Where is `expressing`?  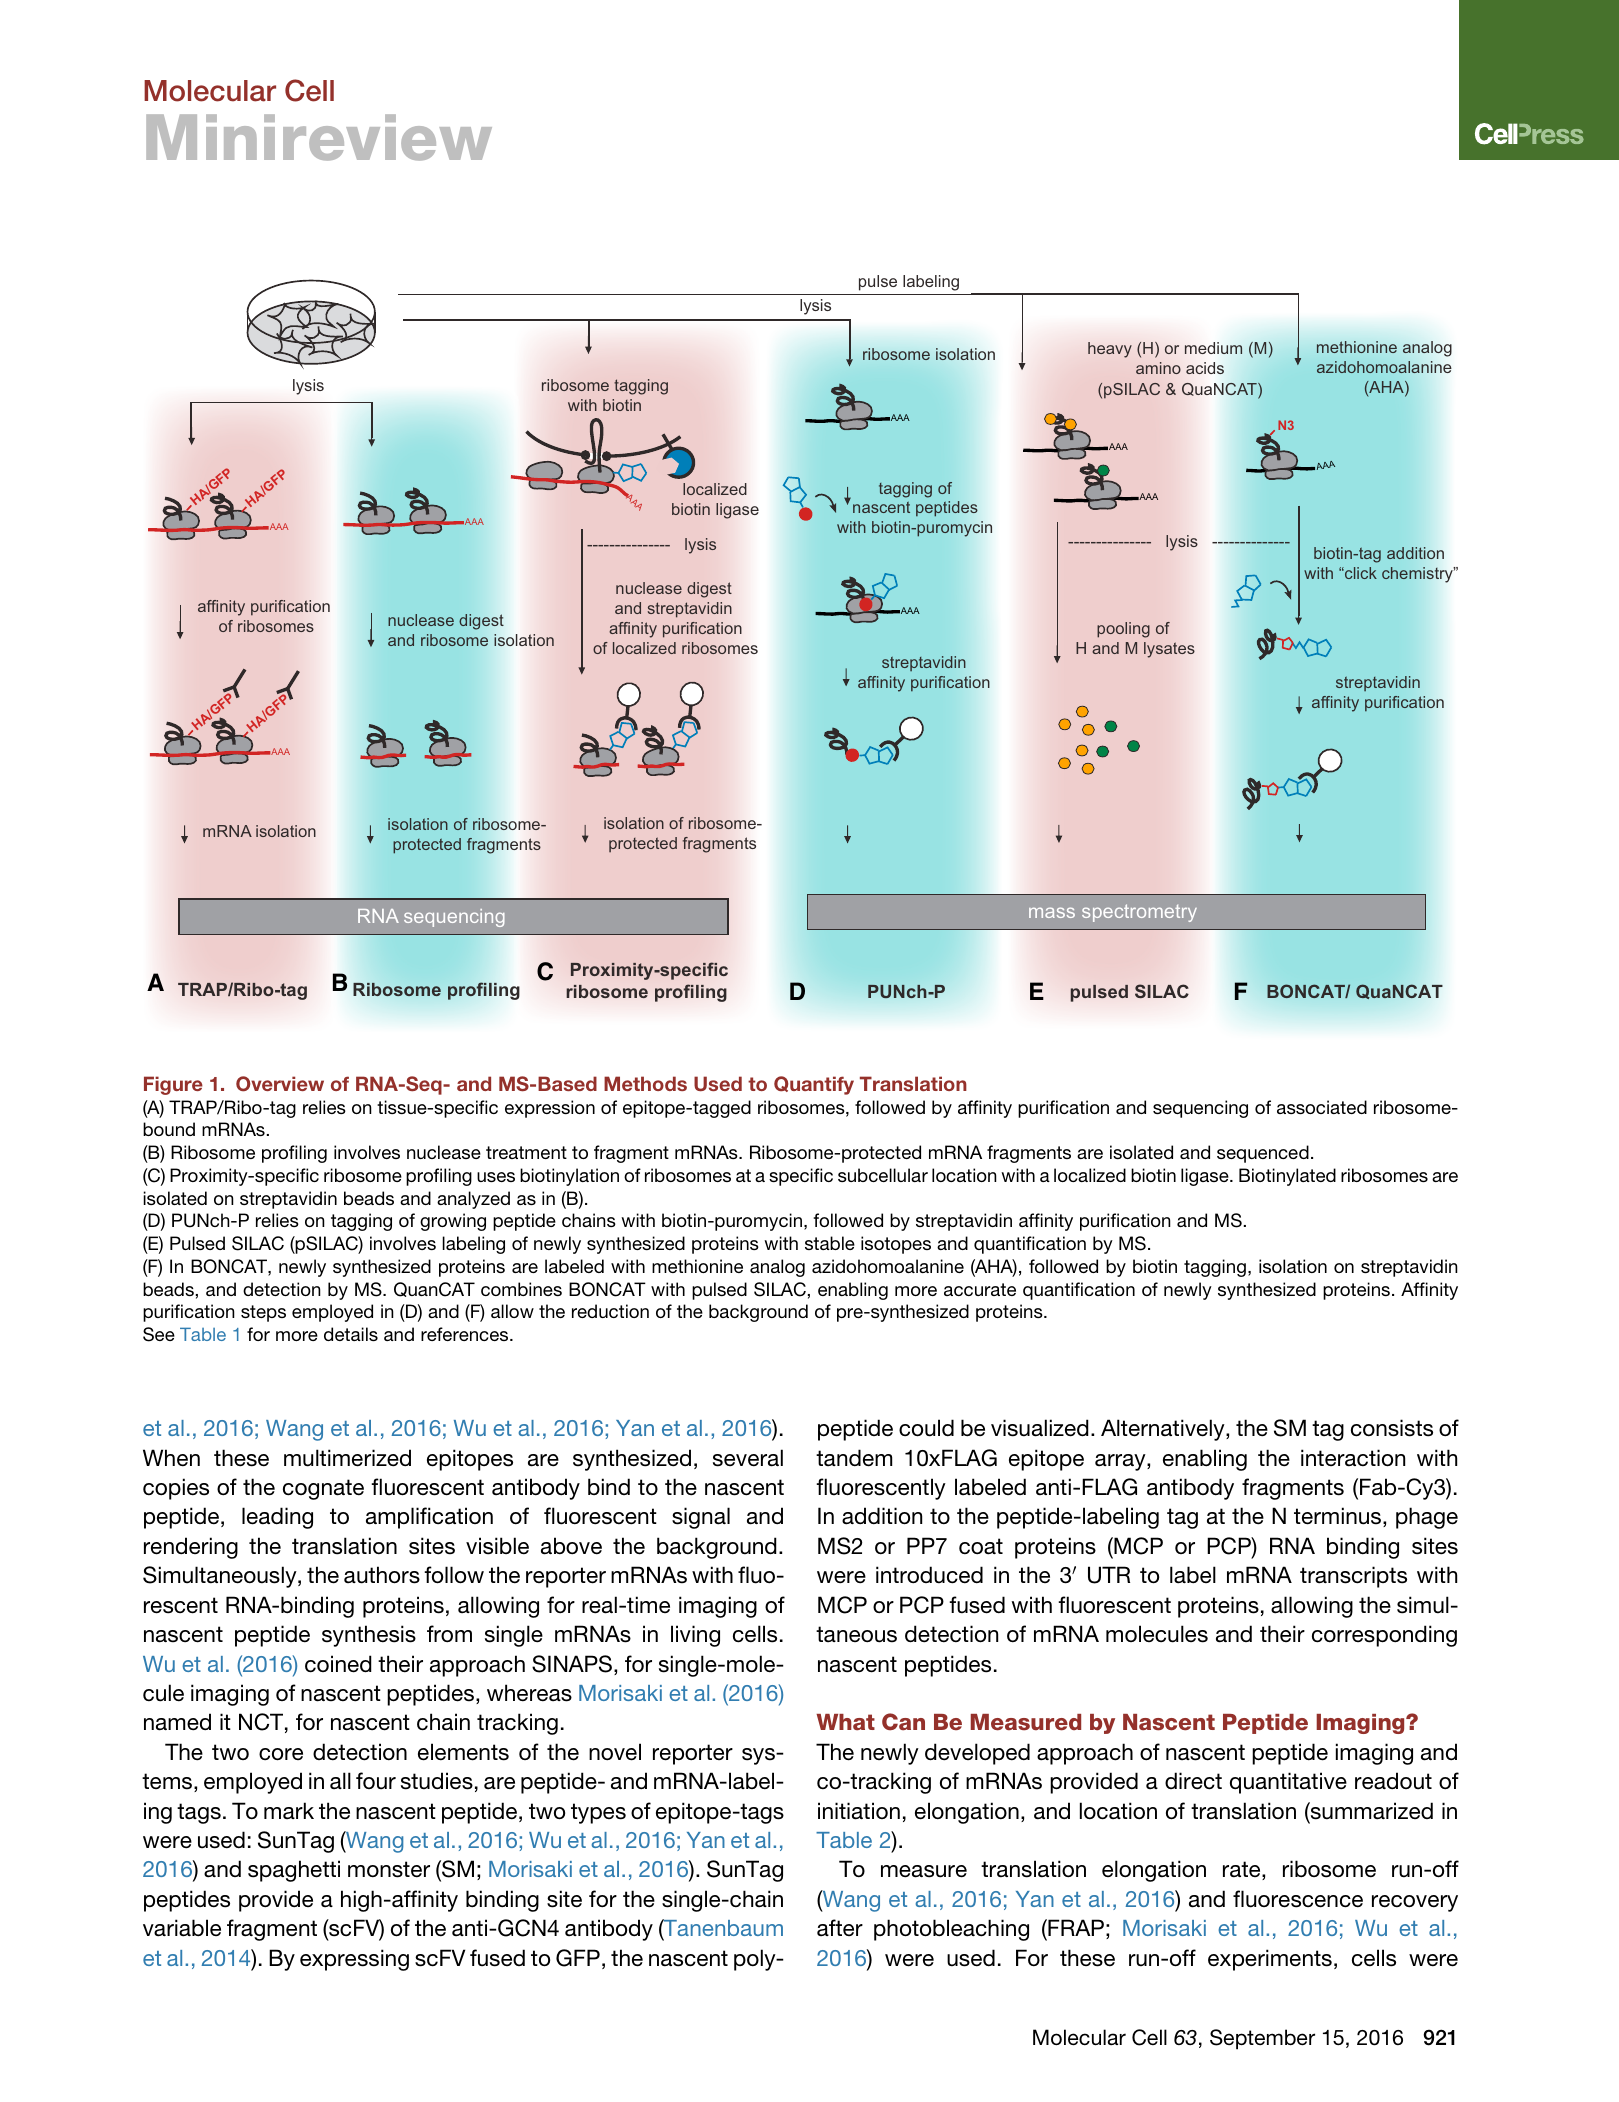 expressing is located at coordinates (354, 1960).
